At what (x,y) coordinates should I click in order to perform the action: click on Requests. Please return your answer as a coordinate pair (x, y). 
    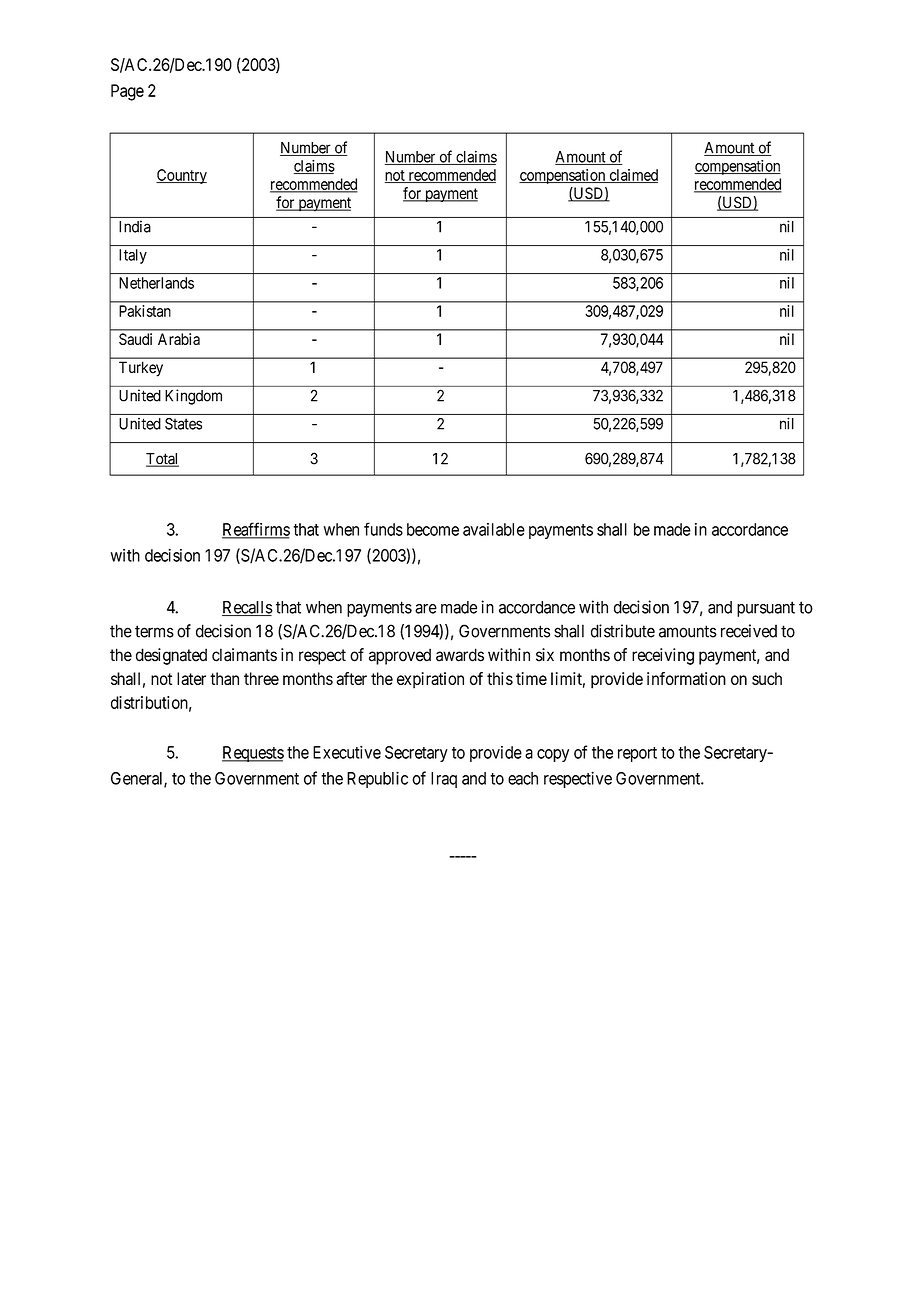
    Looking at the image, I should click on (253, 754).
